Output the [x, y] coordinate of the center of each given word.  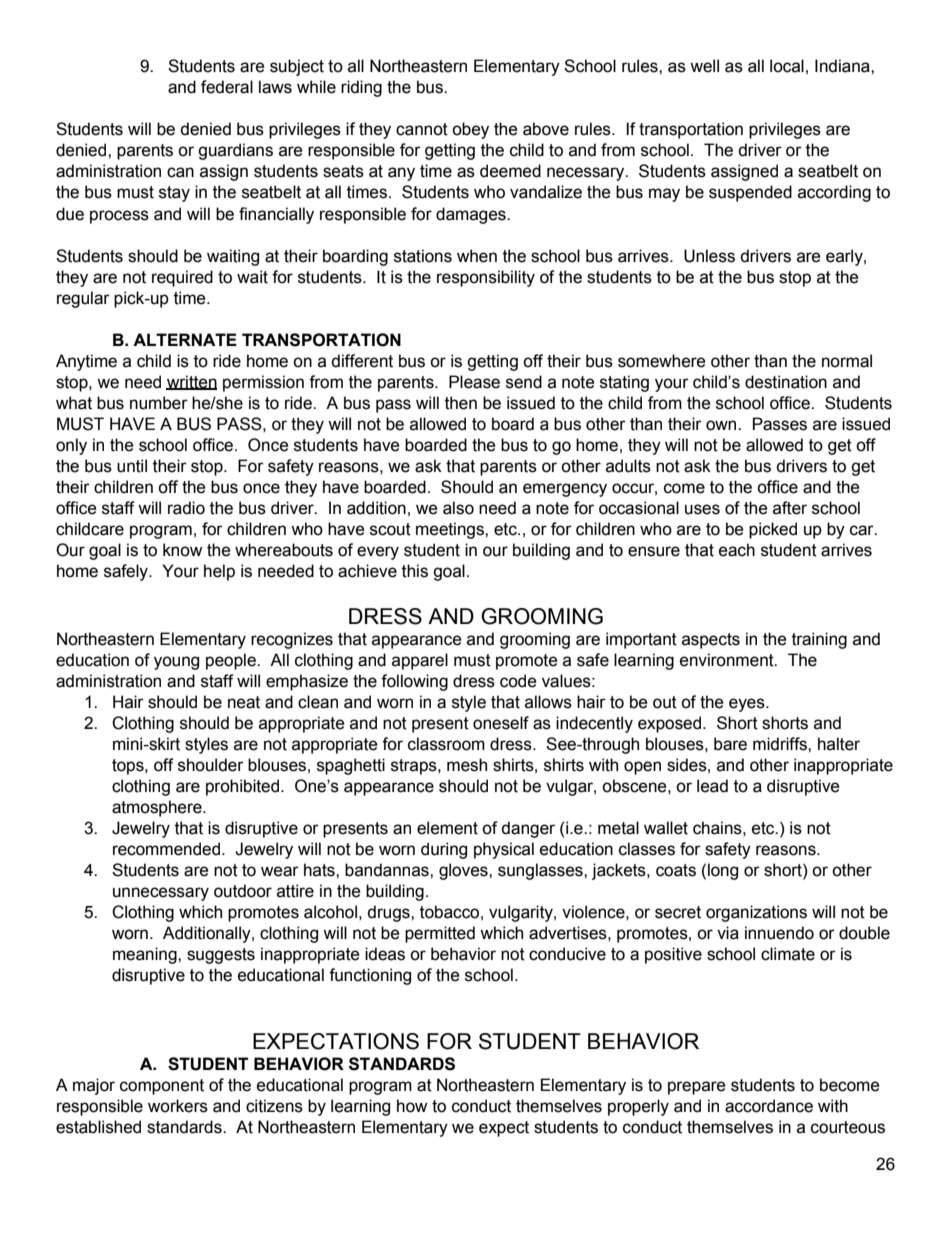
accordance [769, 1106]
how [412, 1106]
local [787, 66]
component [162, 1087]
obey [470, 130]
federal [227, 87]
